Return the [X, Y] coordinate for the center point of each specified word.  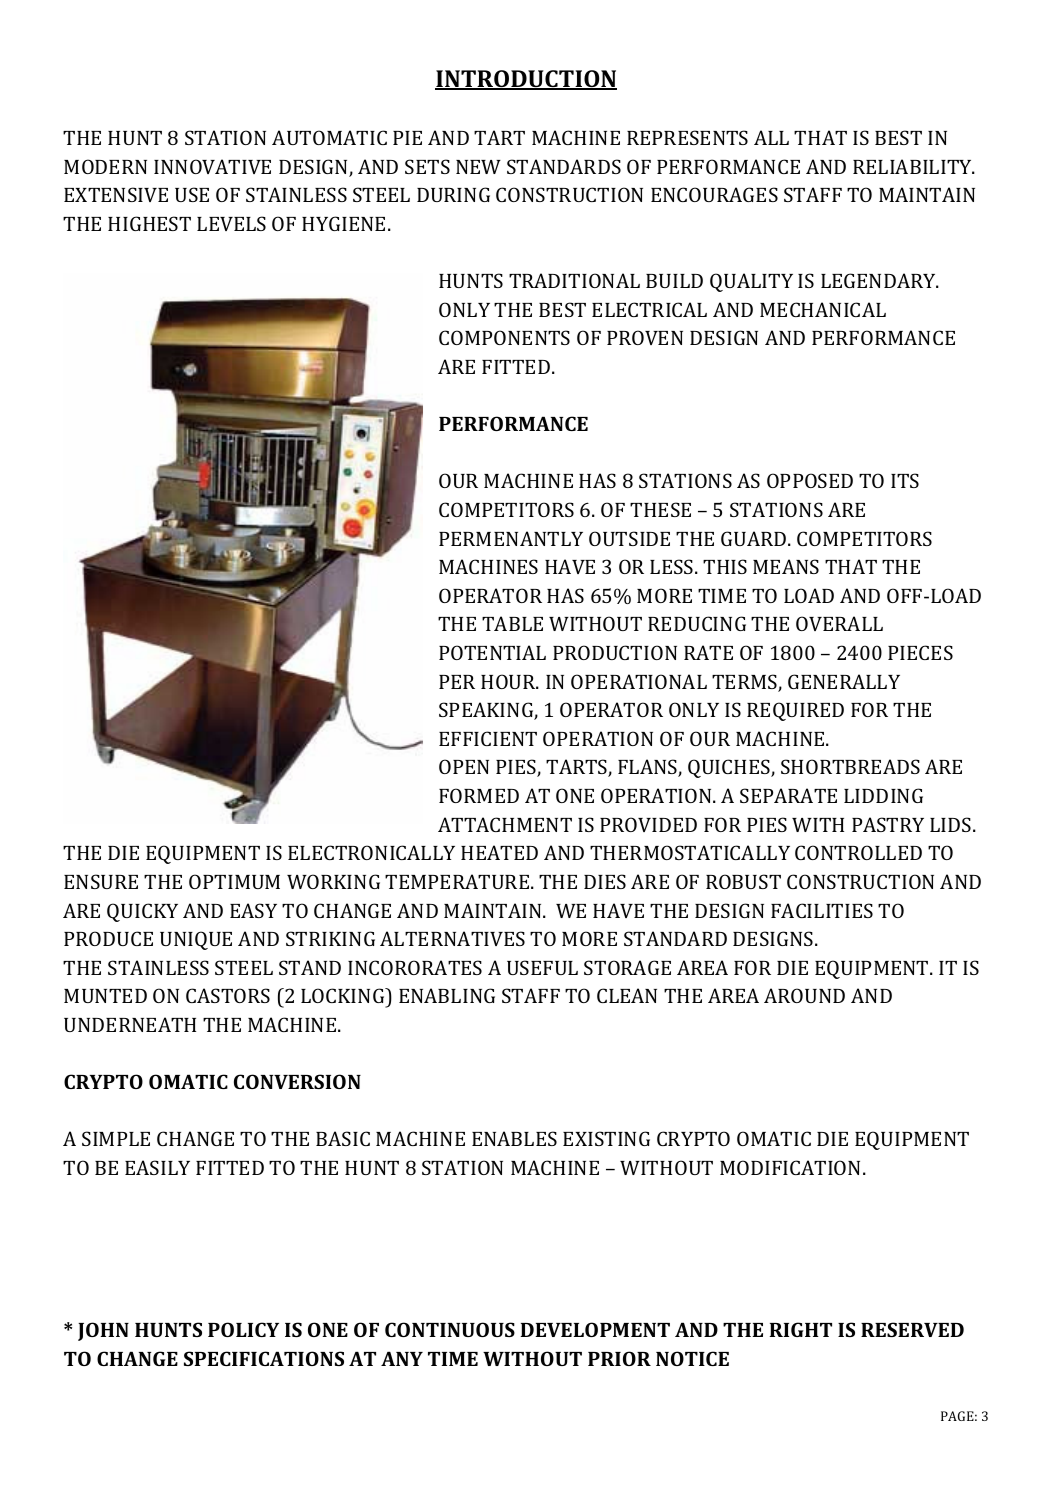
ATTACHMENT [505, 824]
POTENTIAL [492, 652]
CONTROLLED [858, 852]
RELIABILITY [913, 166]
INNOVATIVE [212, 166]
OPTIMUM [234, 881]
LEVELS [231, 223]
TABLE [512, 623]
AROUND [804, 995]
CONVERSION [297, 1081]
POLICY [243, 1329]
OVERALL [839, 623]
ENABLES [514, 1138]
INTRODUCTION [526, 80]
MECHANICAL [823, 309]
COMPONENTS [504, 337]
